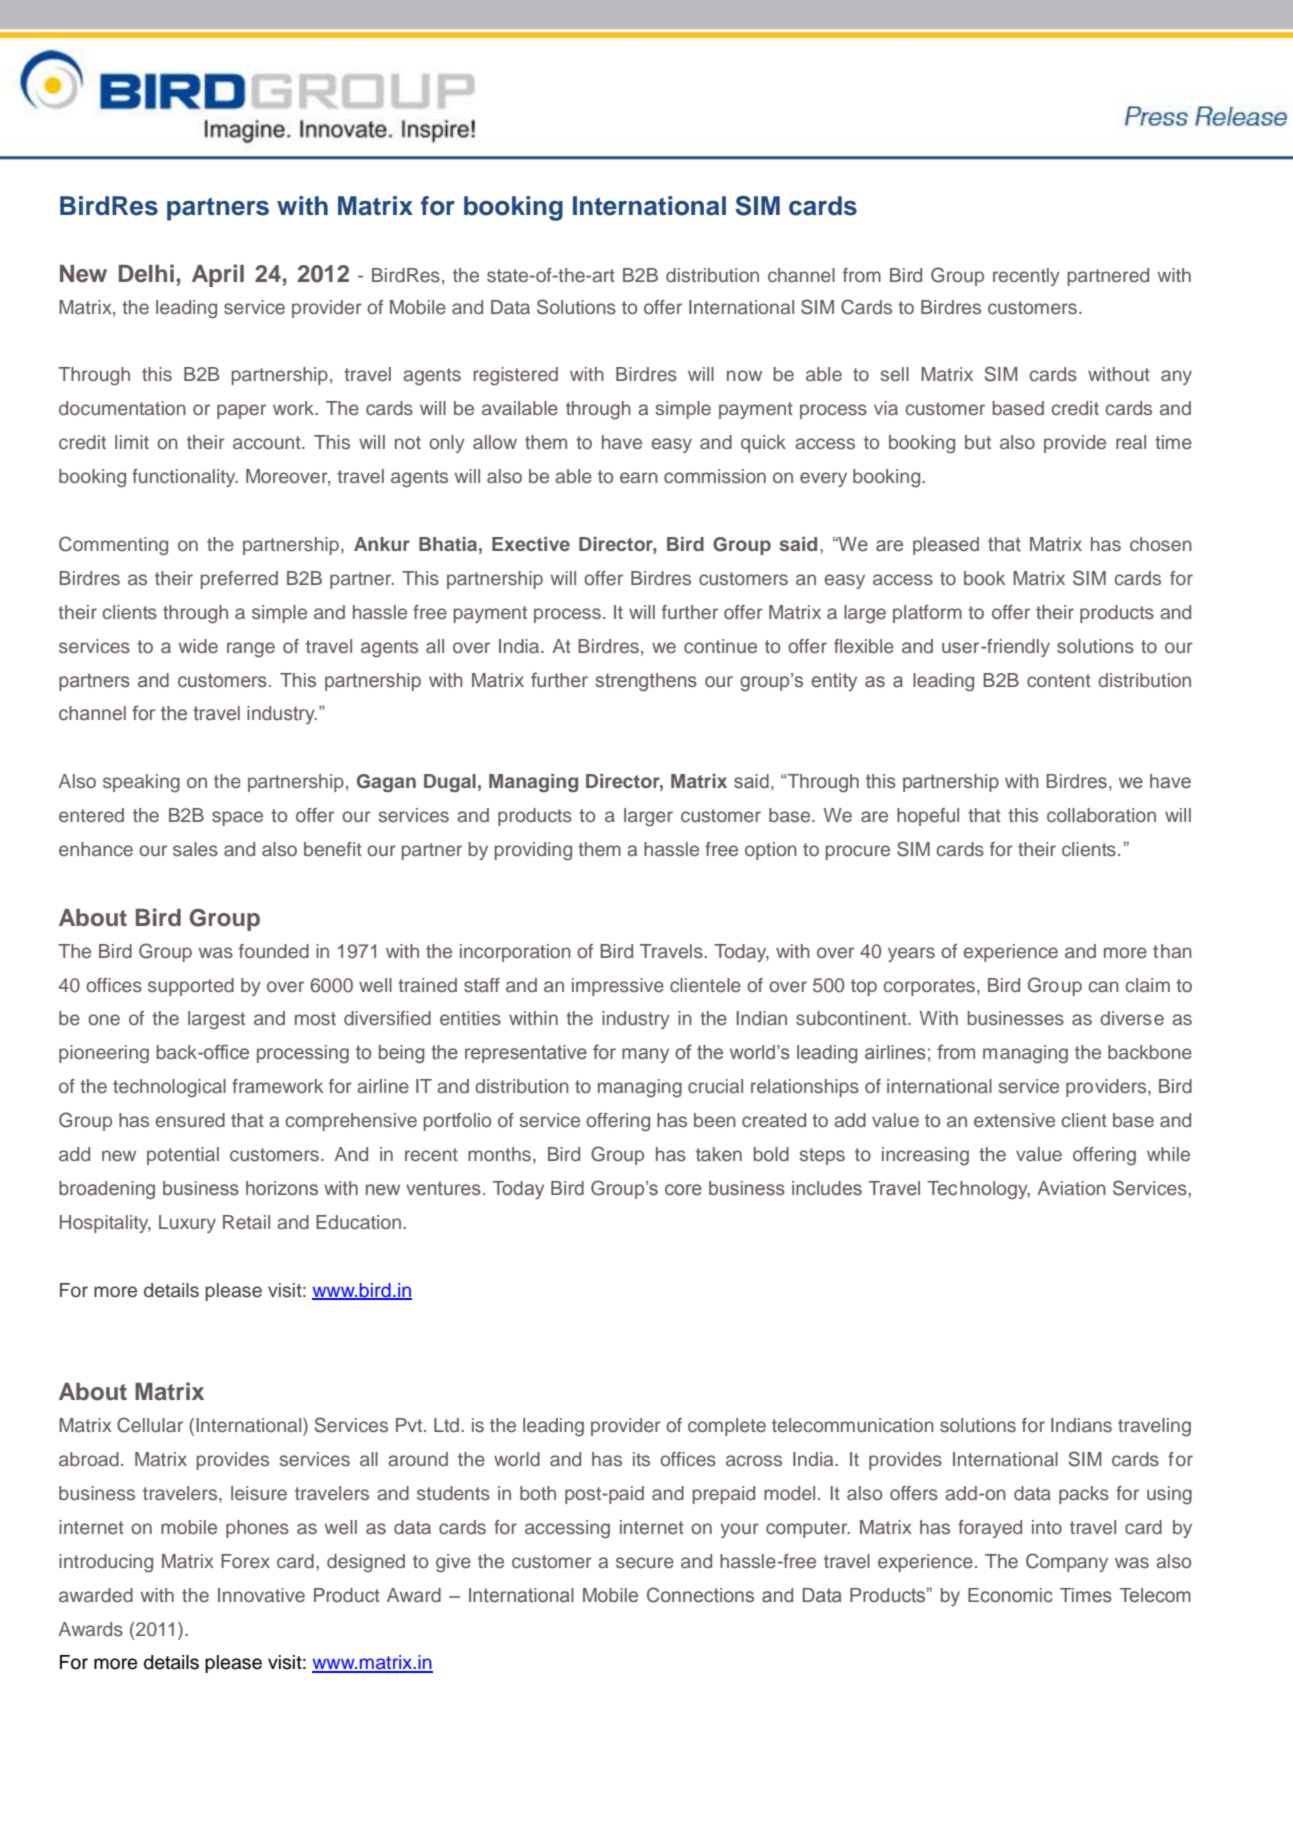 This page has width=1293, height=1829. What do you see at coordinates (1104, 986) in the page?
I see `can` at bounding box center [1104, 986].
